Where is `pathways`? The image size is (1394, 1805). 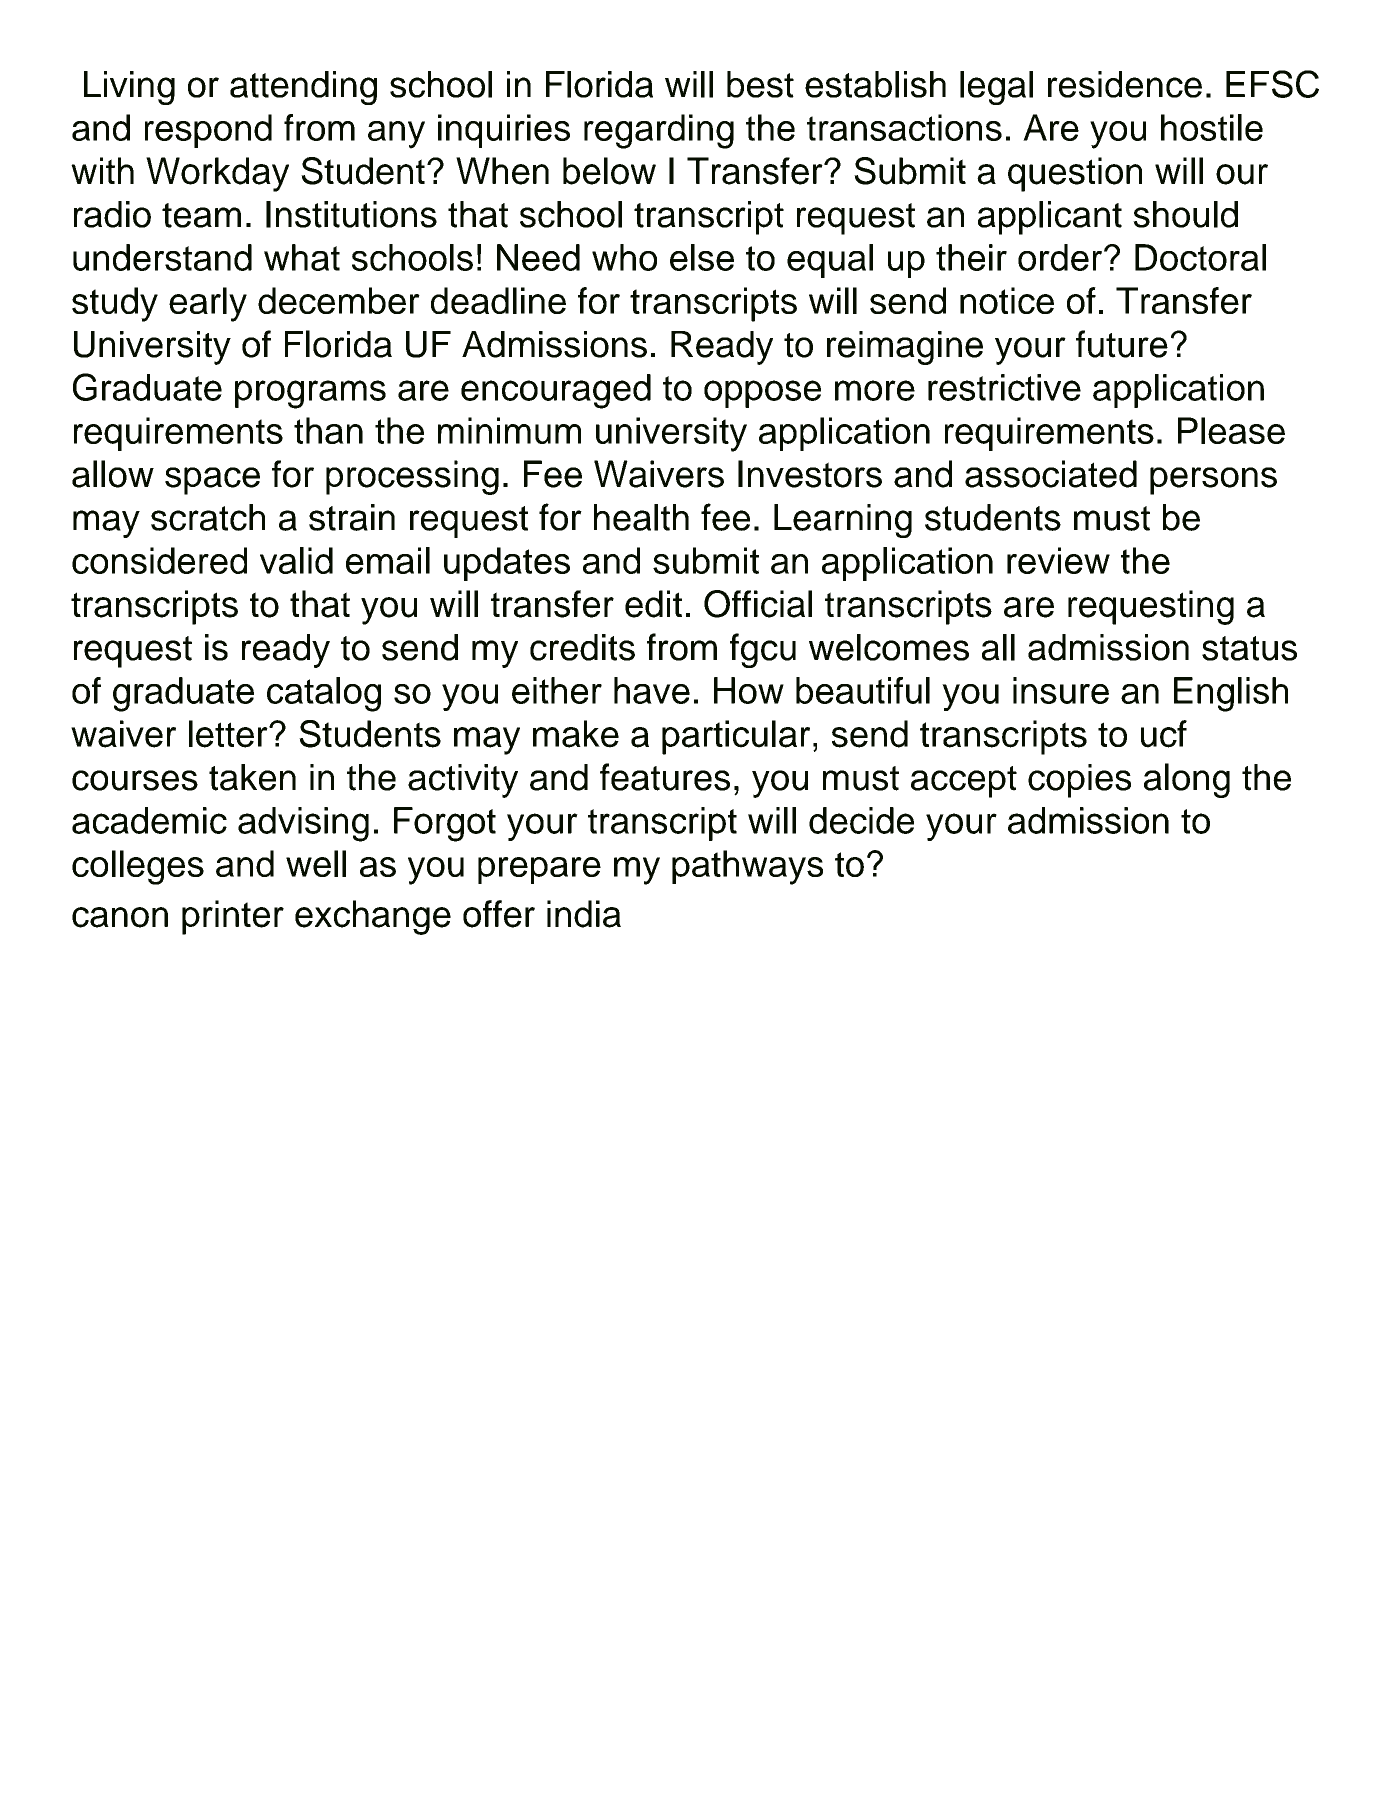 pathways is located at coordinates (747, 867).
